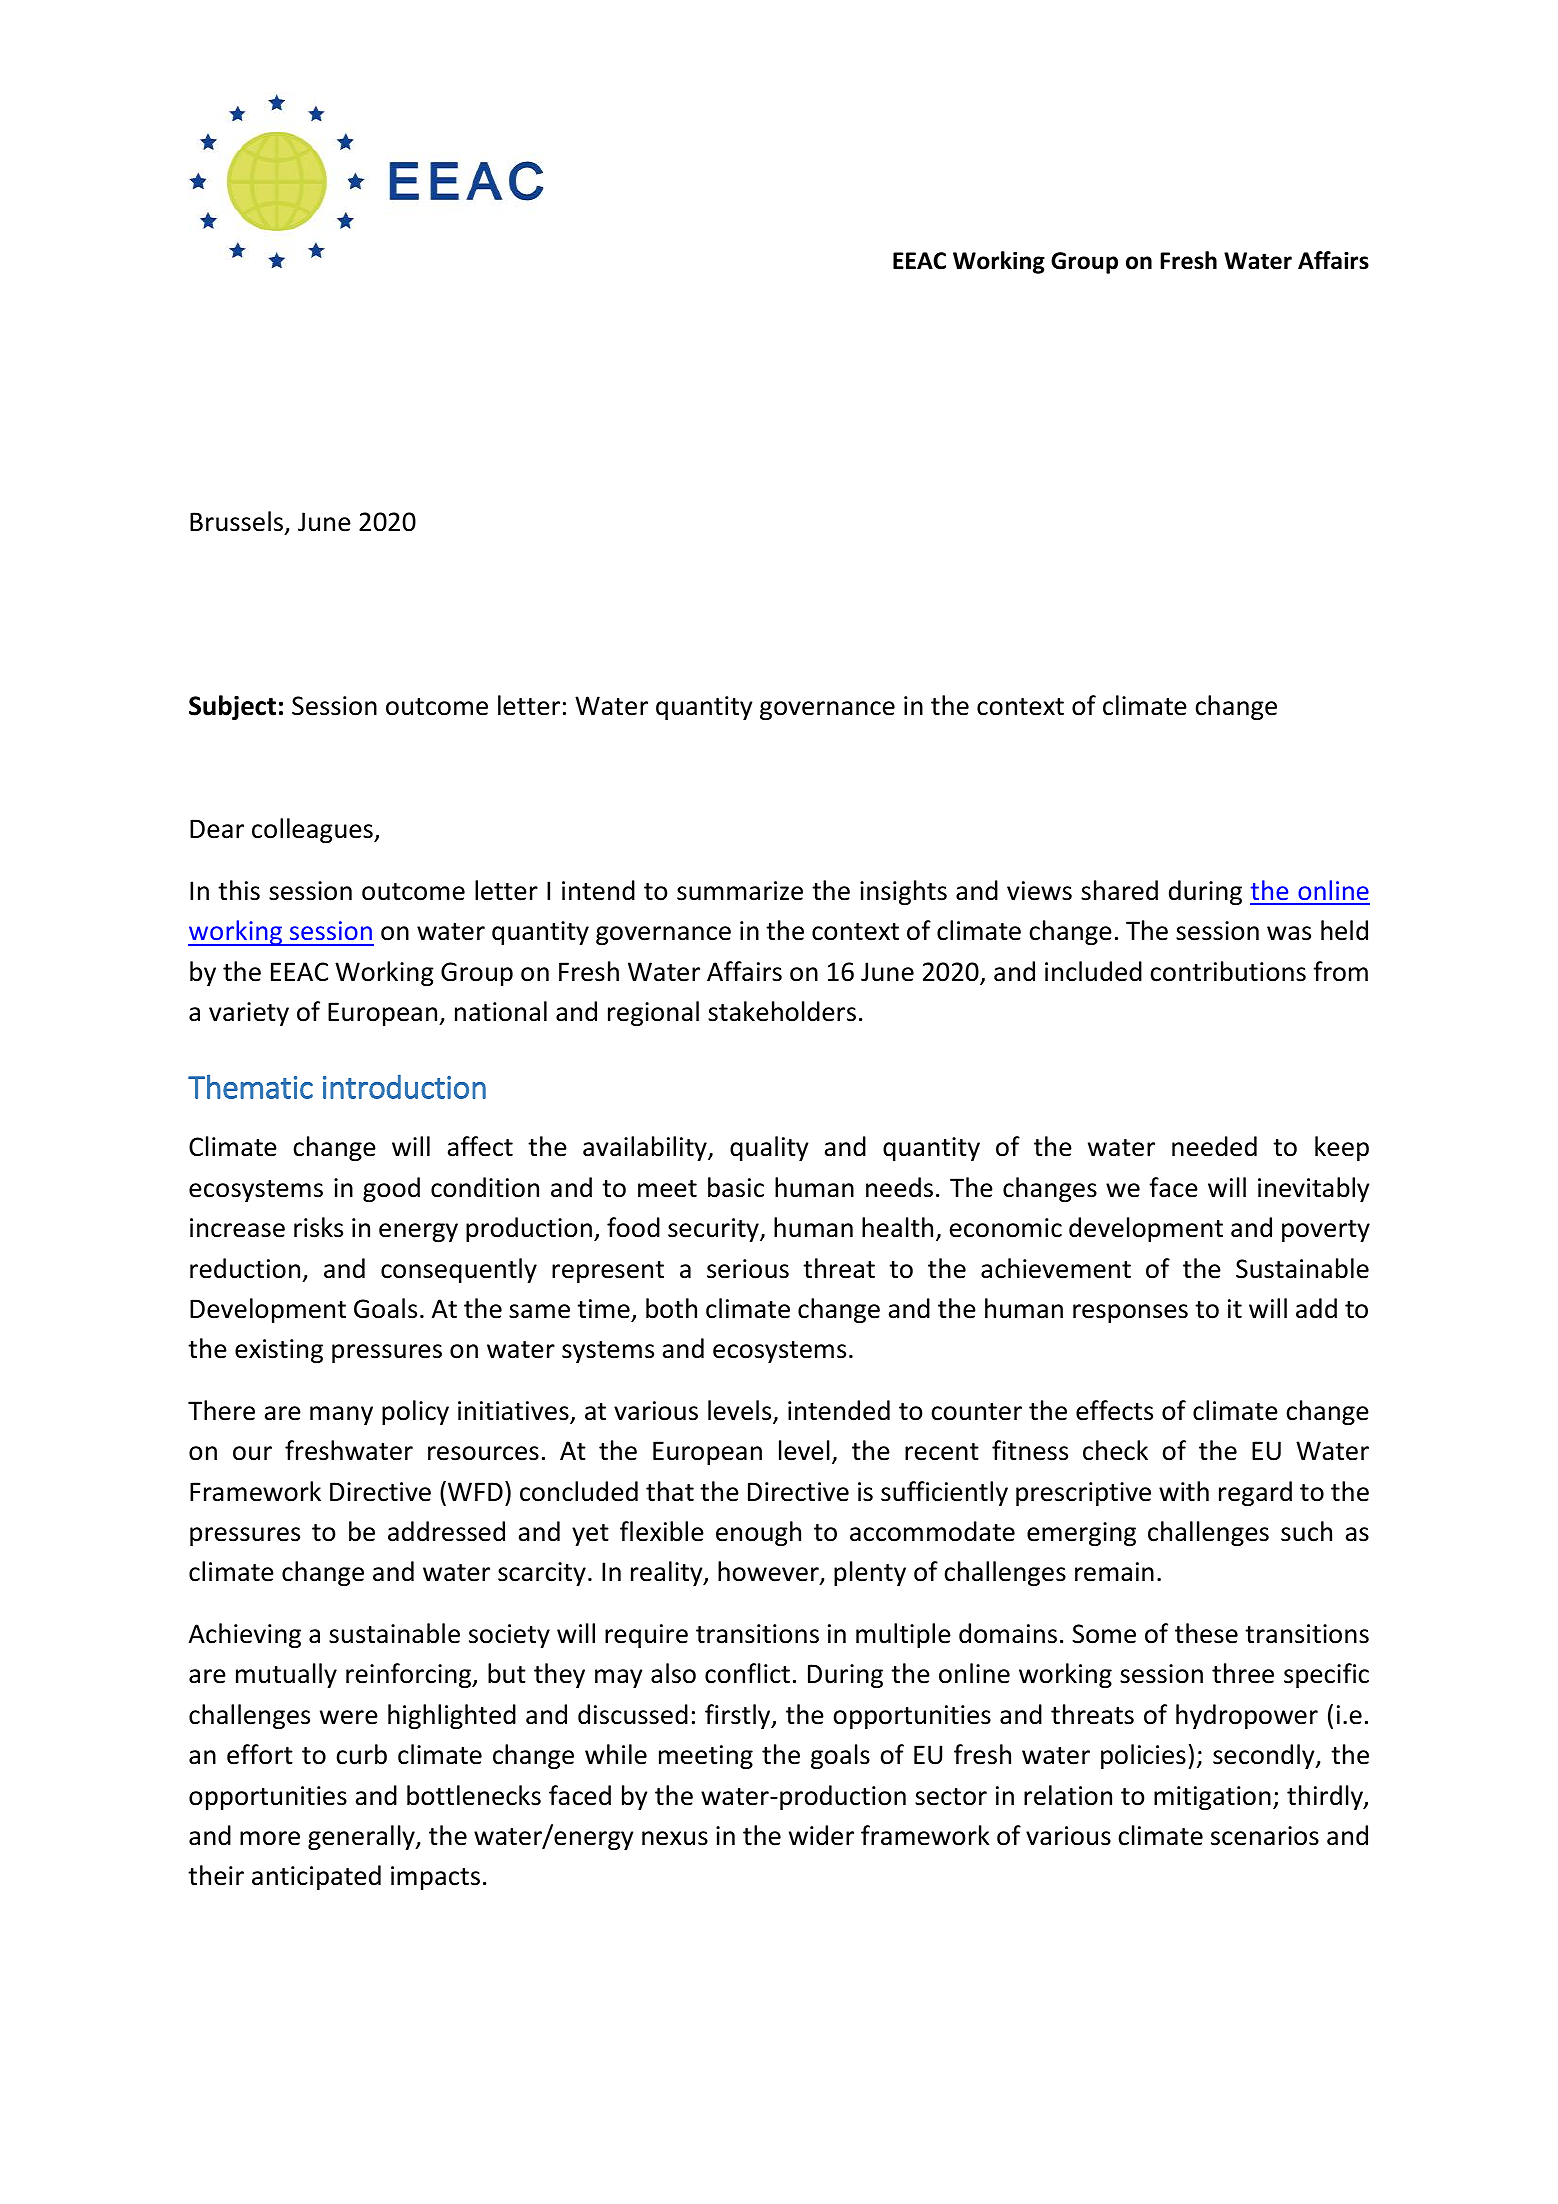 The width and height of the document is (1558, 2204). What do you see at coordinates (782, 1011) in the document?
I see `stakeholders` at bounding box center [782, 1011].
